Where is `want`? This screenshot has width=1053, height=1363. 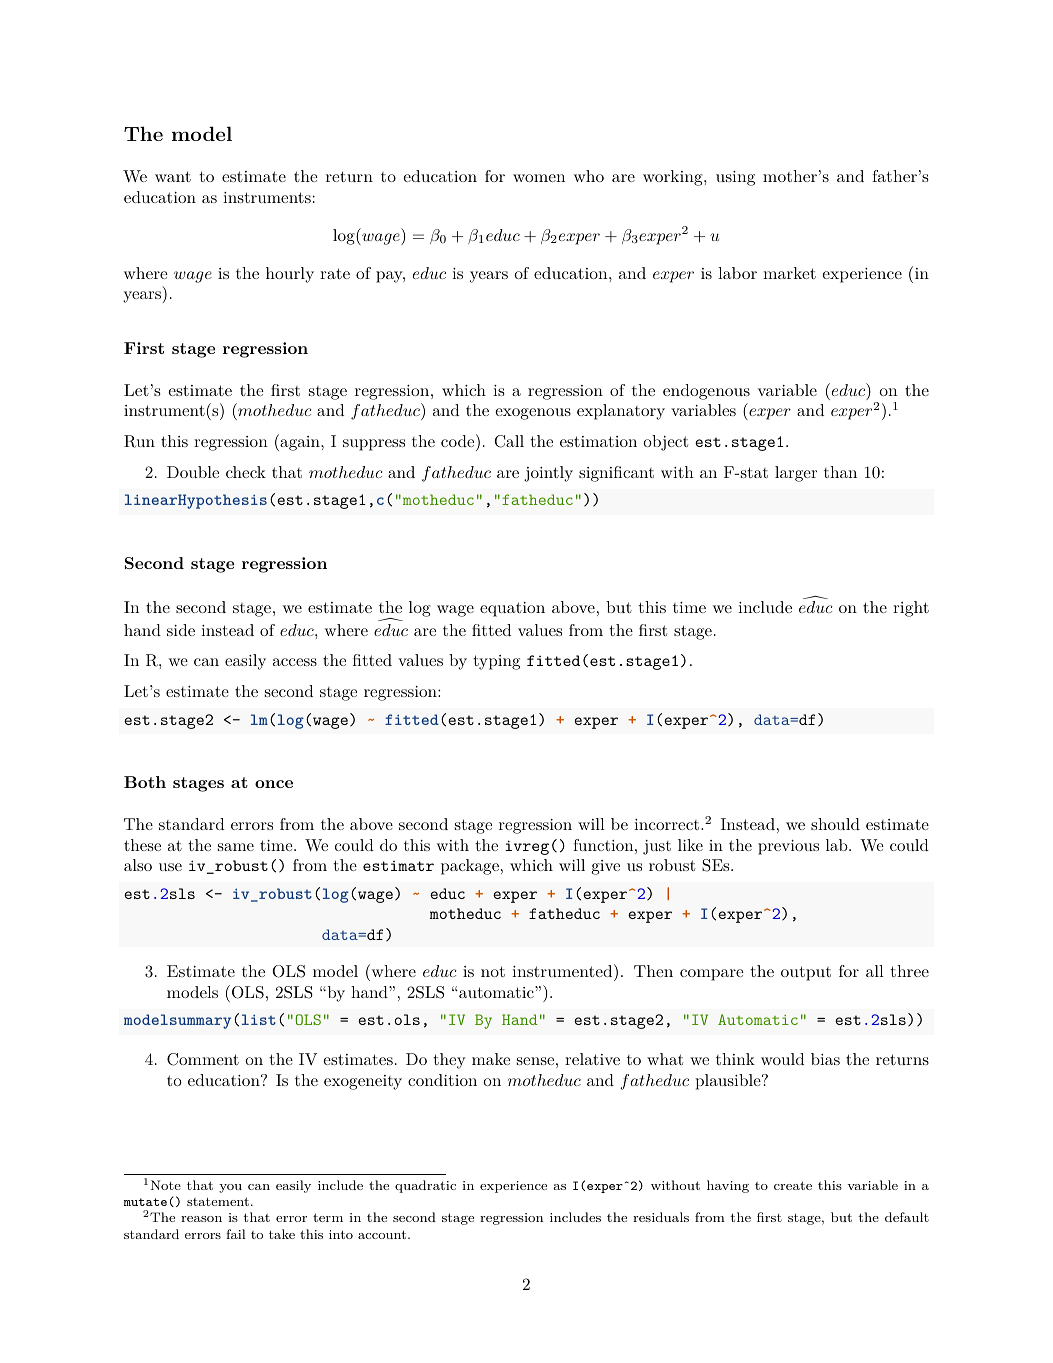 want is located at coordinates (173, 176).
